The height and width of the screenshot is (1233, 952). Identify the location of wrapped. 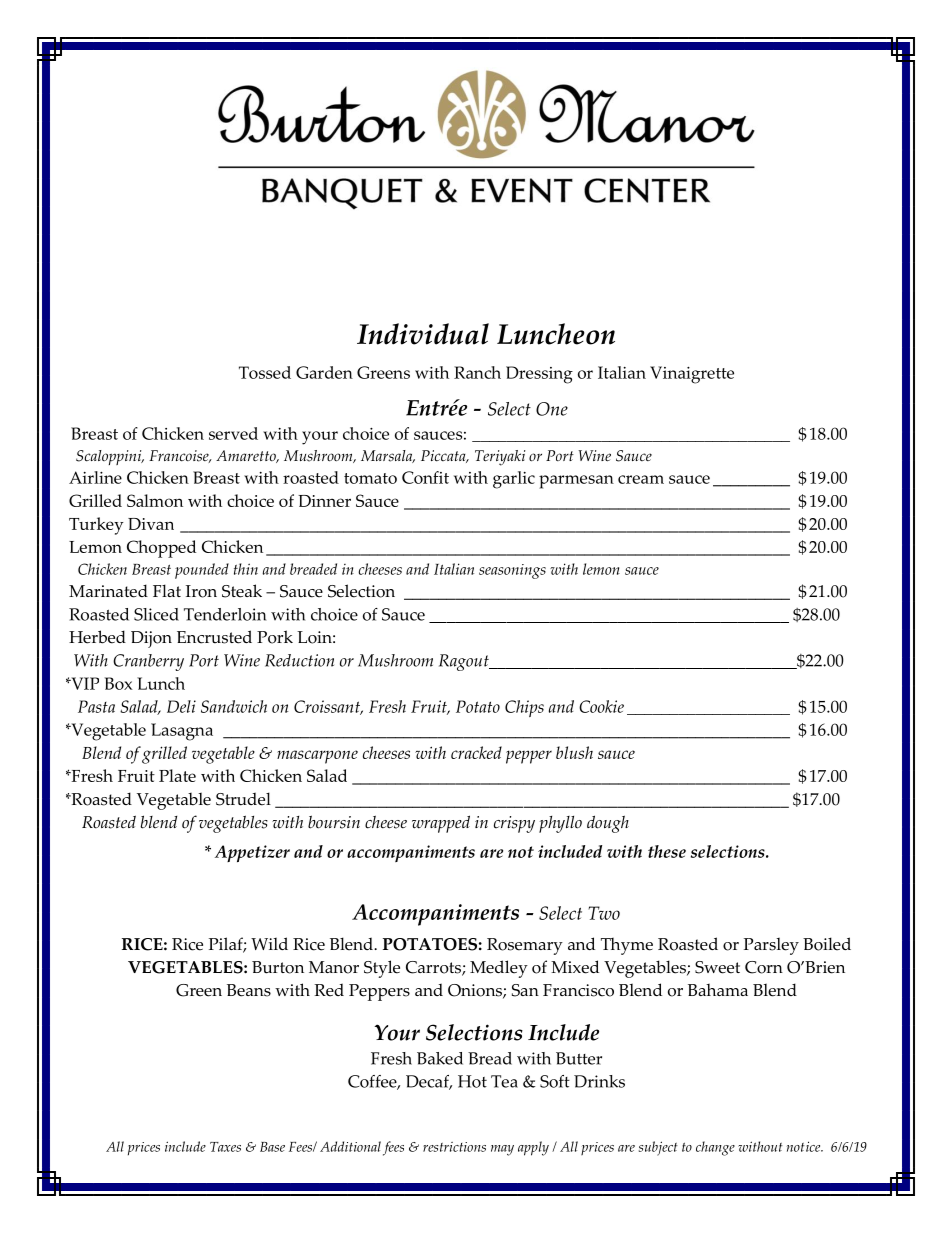
(441, 824).
